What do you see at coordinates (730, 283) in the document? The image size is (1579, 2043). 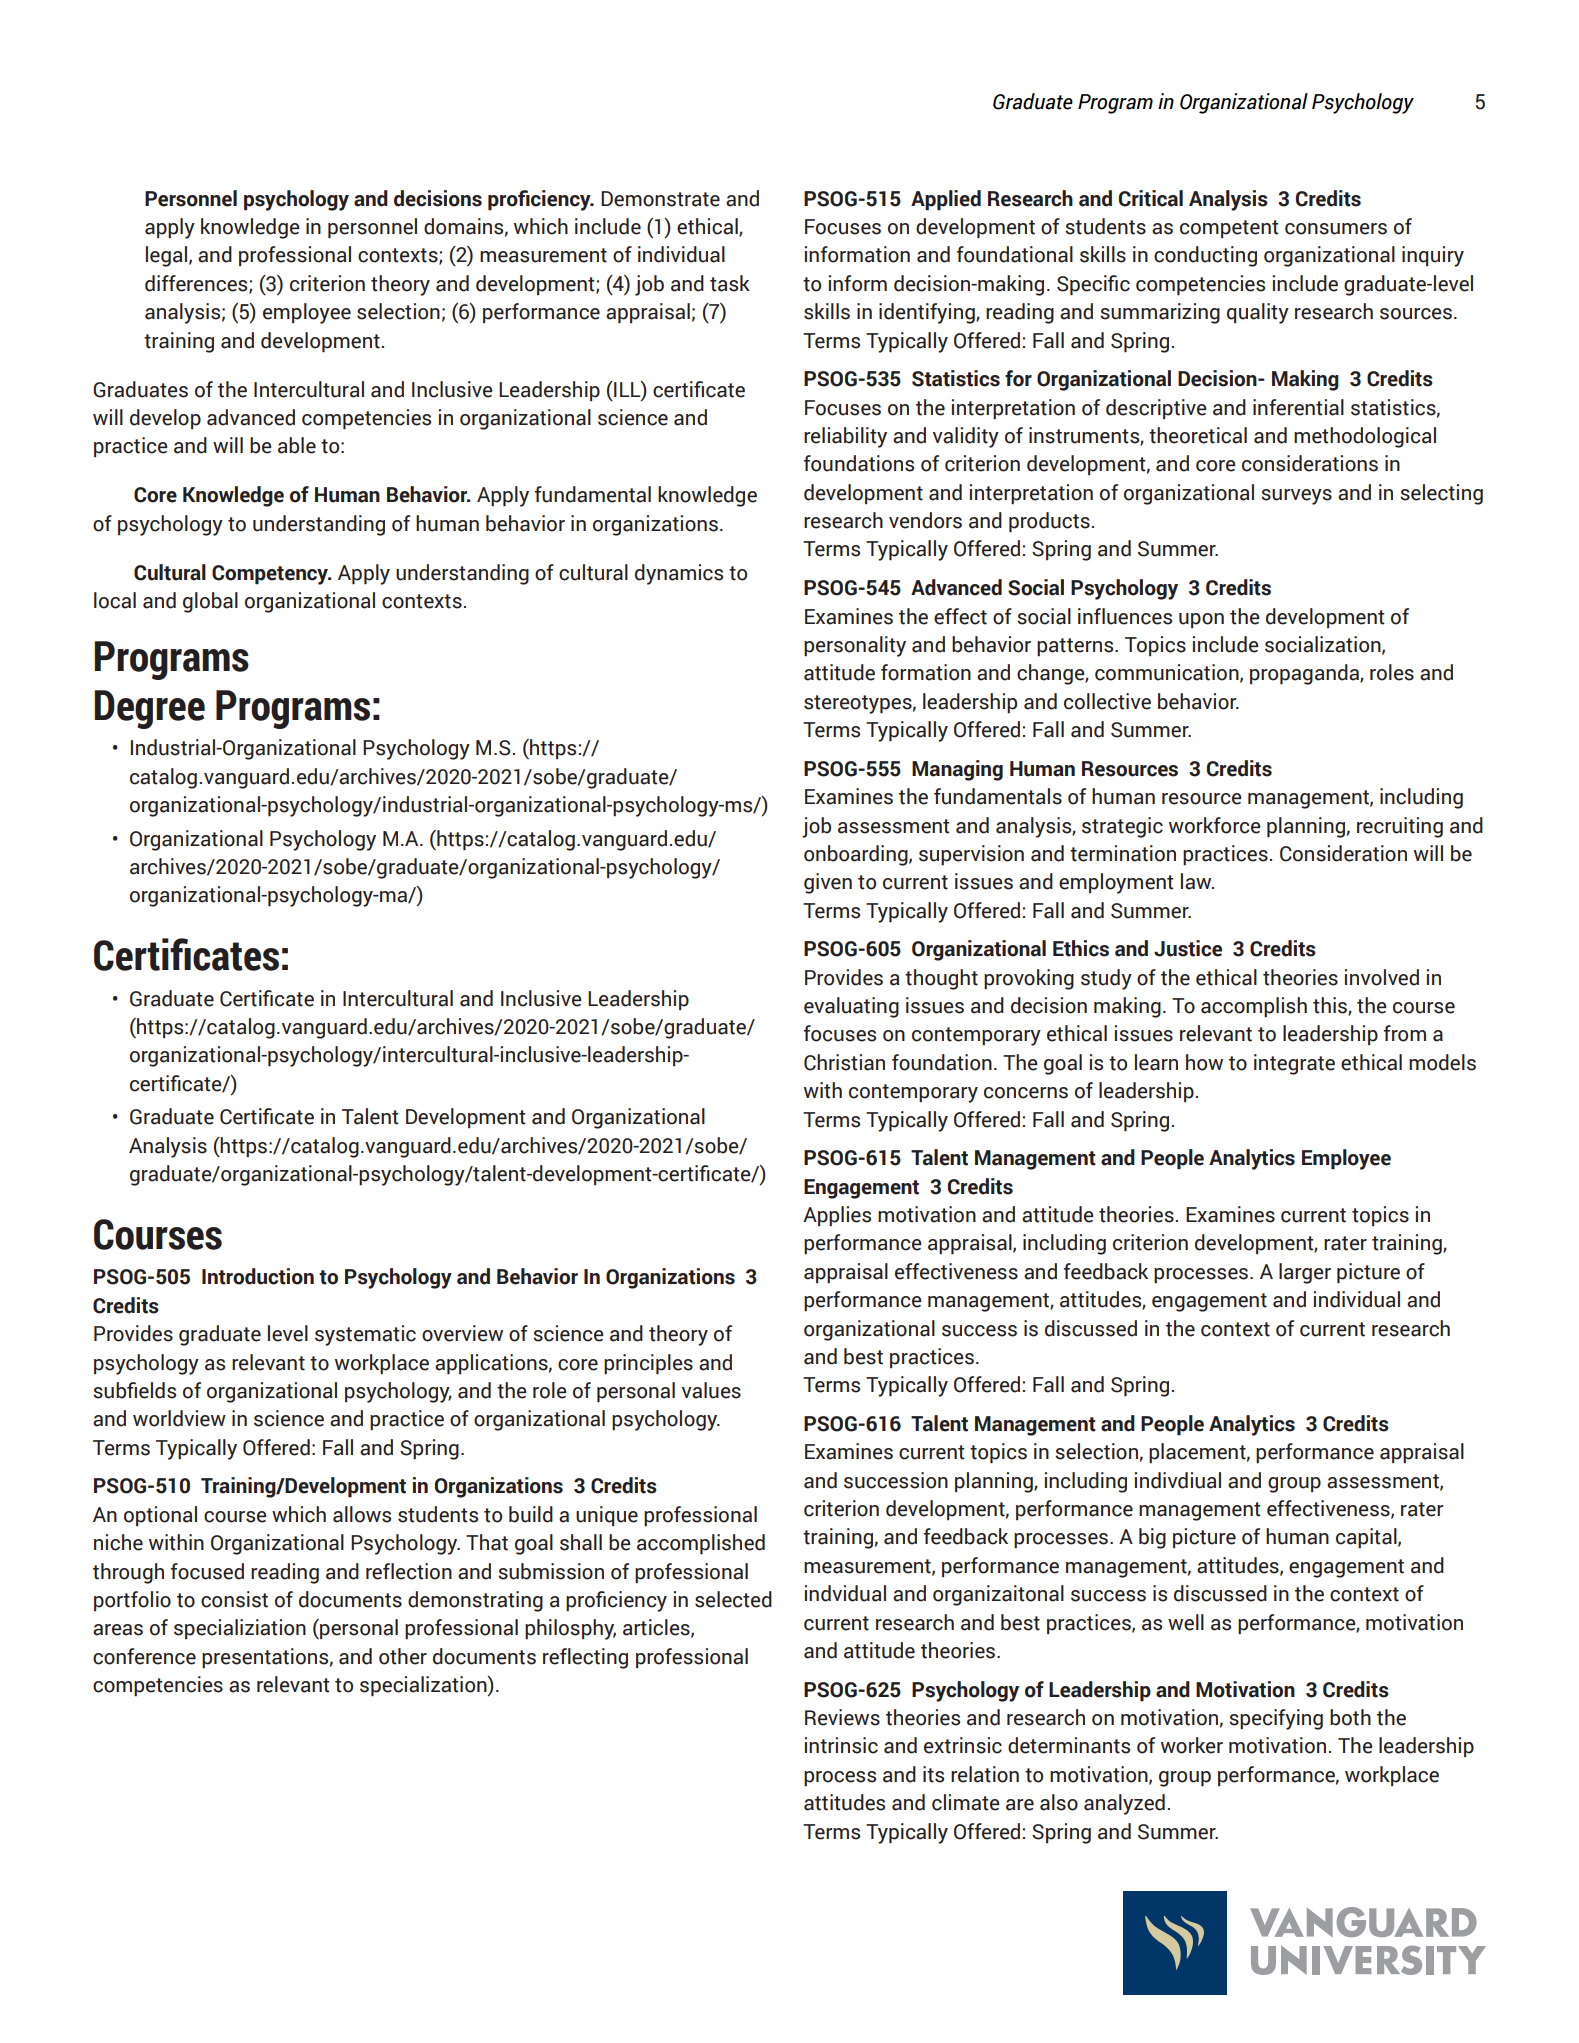 I see `task` at bounding box center [730, 283].
